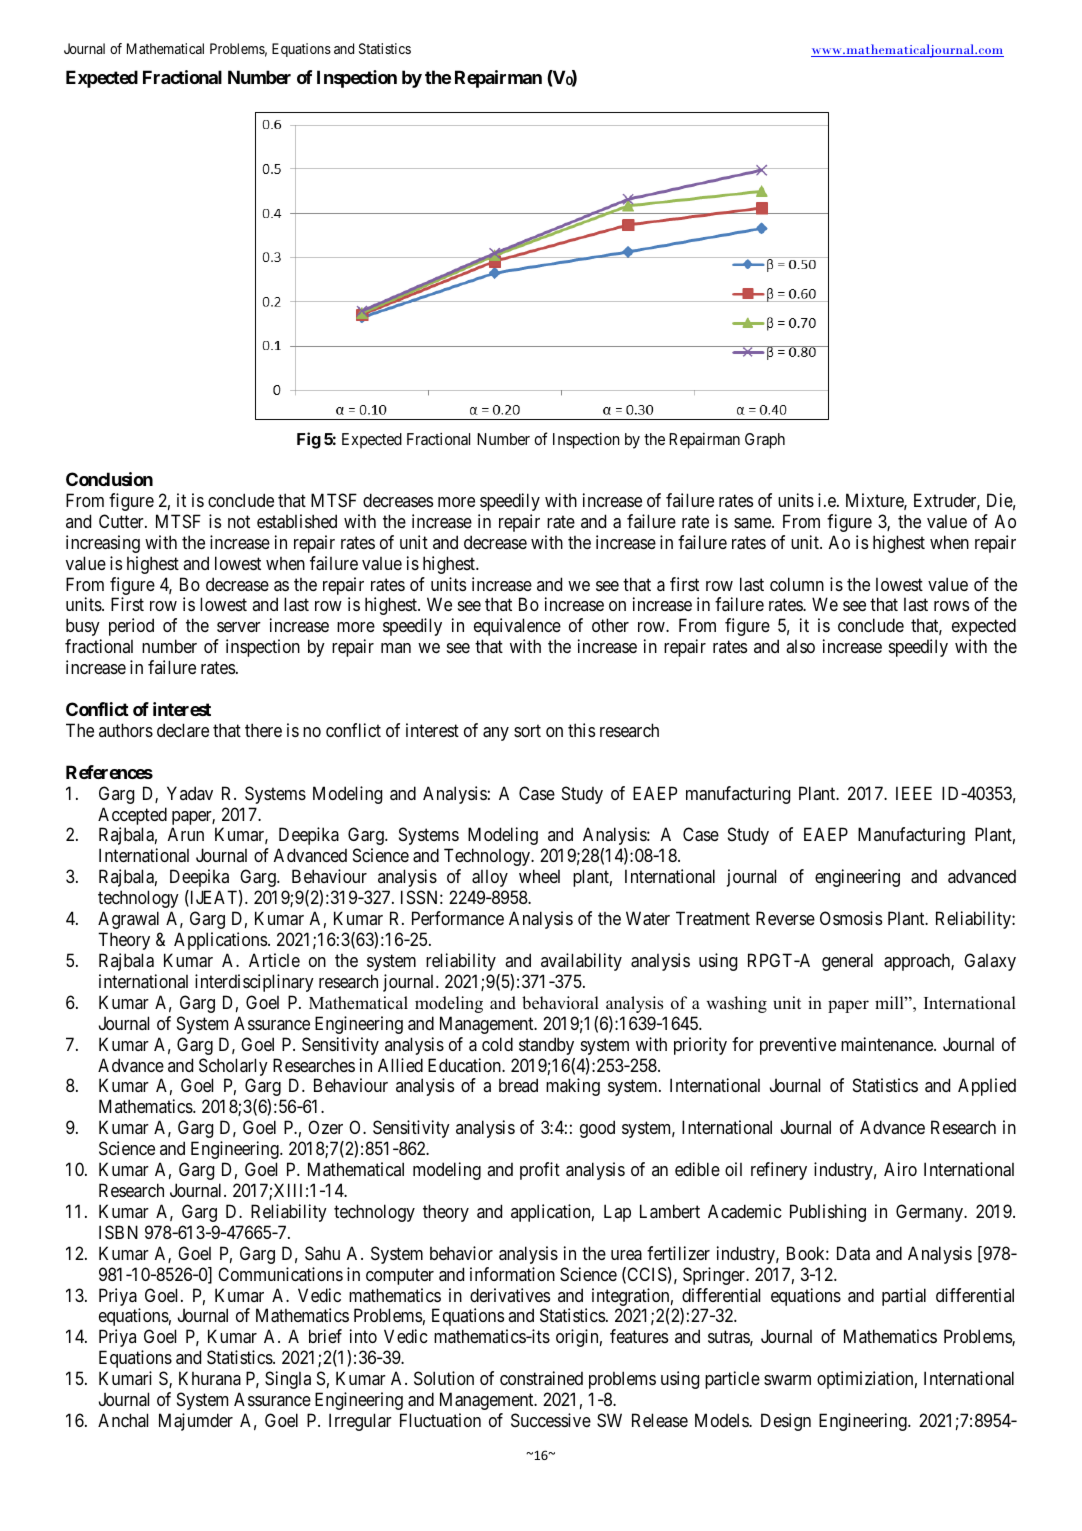 This image has width=1082, height=1531. I want to click on availability, so click(581, 962).
